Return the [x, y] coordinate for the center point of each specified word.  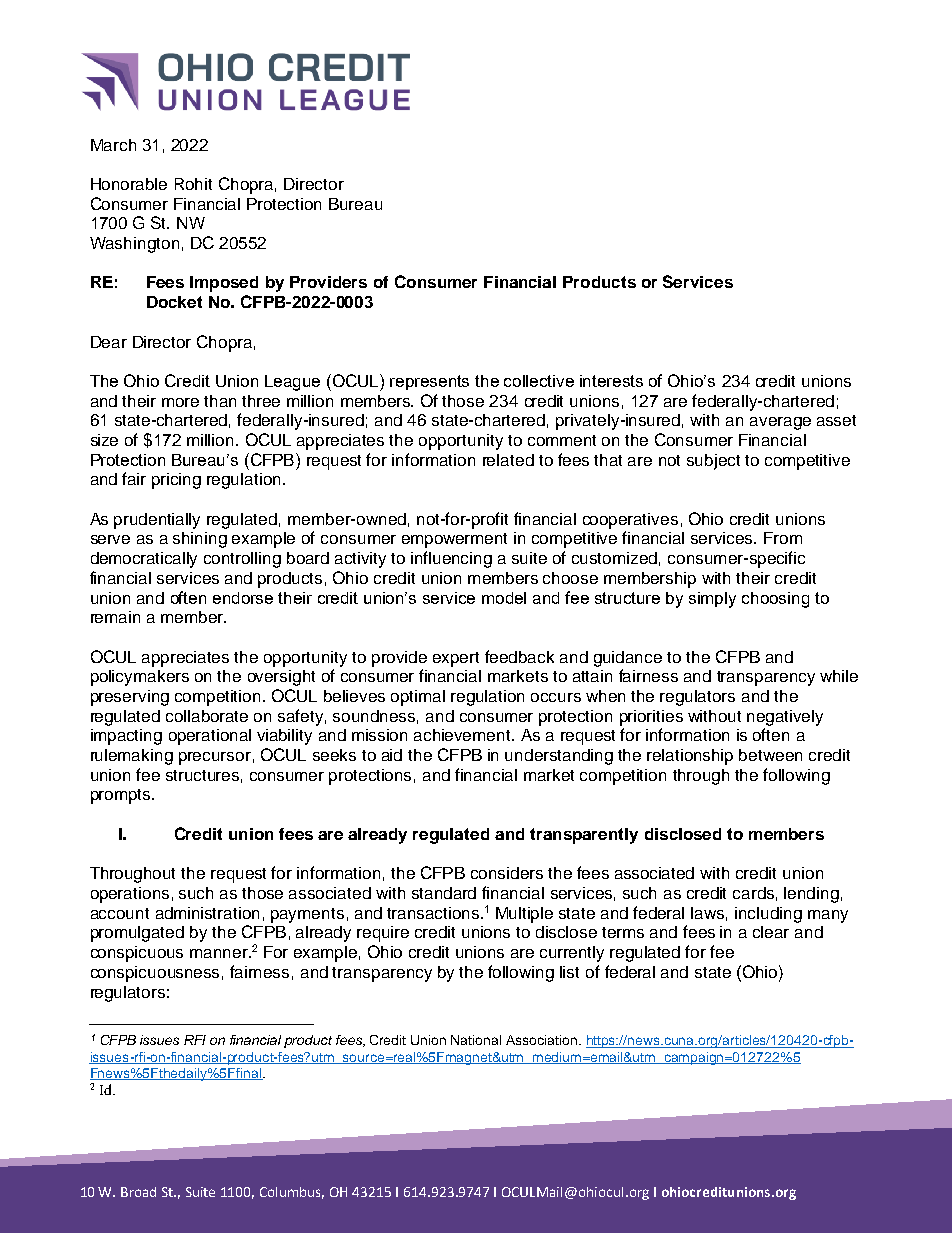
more [180, 402]
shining [200, 540]
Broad [138, 1192]
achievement [463, 735]
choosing [775, 600]
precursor [215, 758]
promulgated [137, 934]
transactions [433, 913]
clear [771, 932]
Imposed [224, 284]
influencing [451, 559]
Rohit [193, 184]
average [780, 423]
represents [429, 382]
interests [611, 381]
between [770, 755]
